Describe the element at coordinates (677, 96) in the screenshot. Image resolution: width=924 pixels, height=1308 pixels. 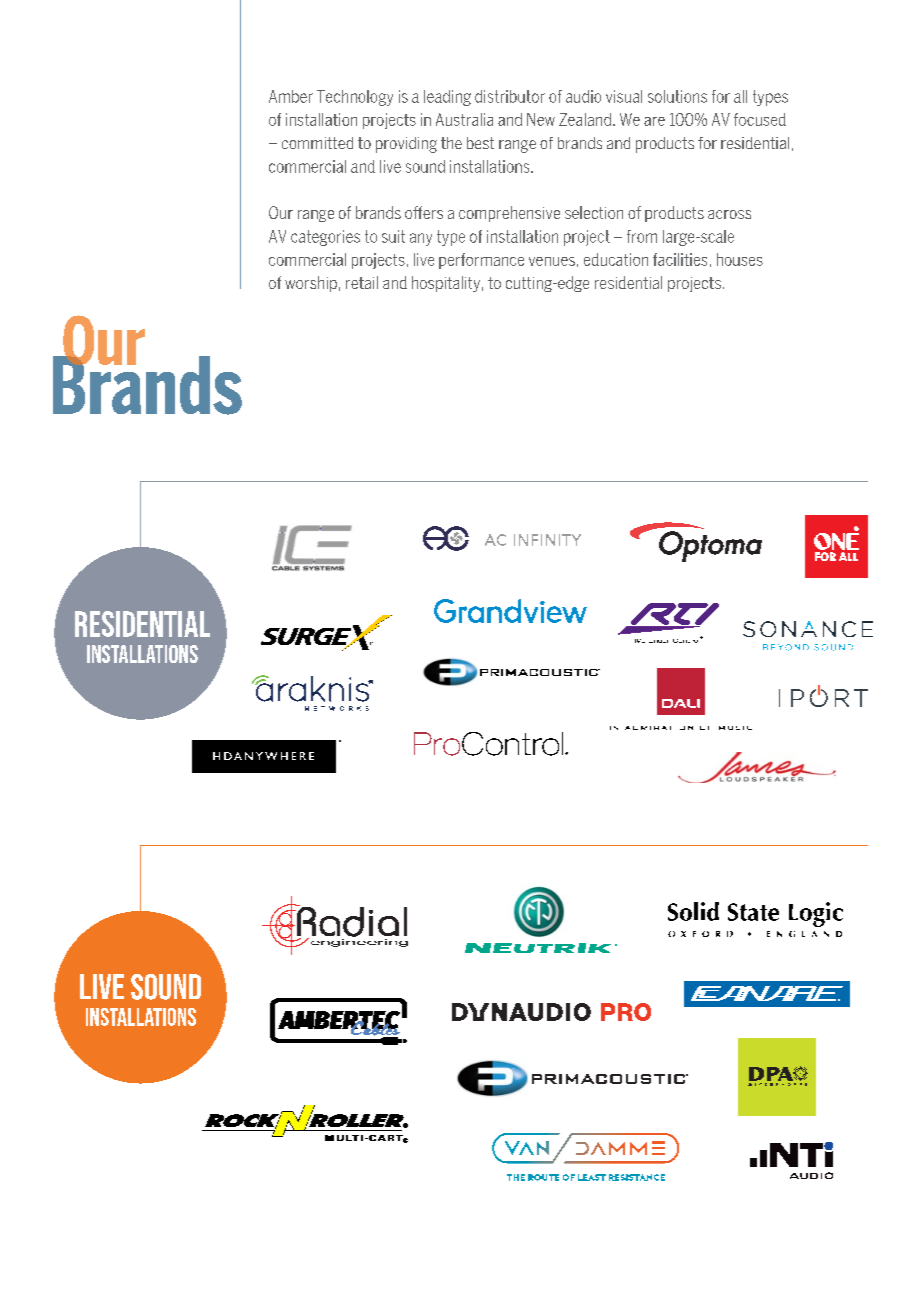
I see `solutions` at that location.
